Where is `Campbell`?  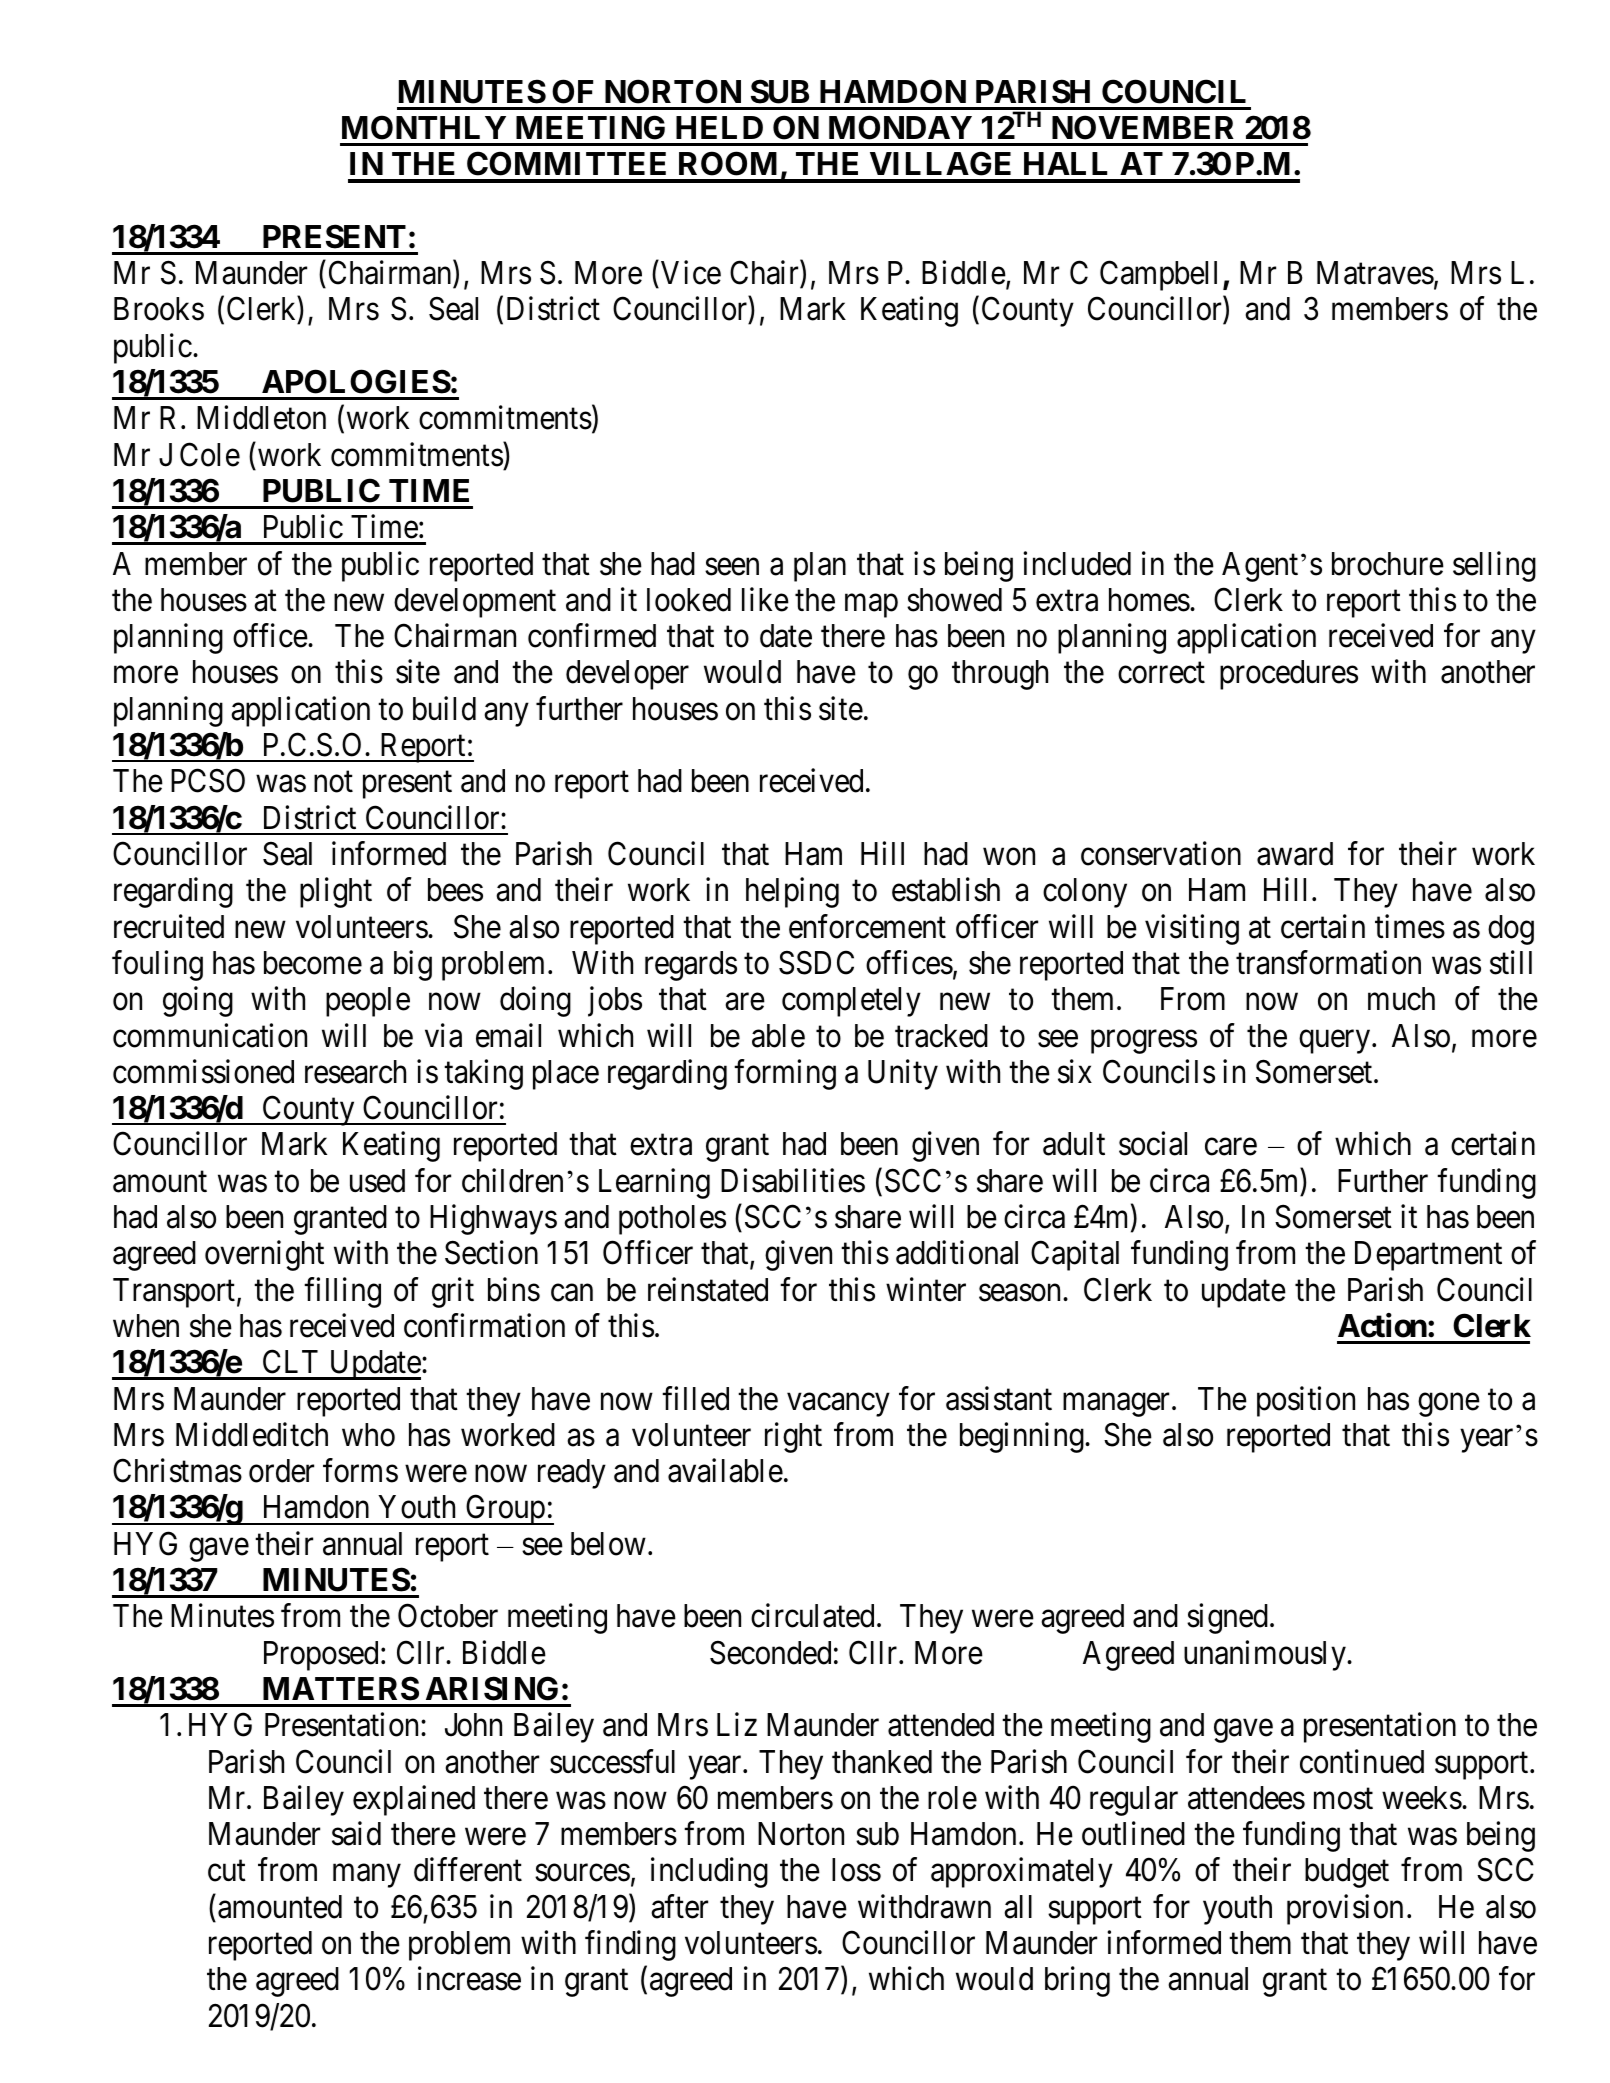
Campbell is located at coordinates (1158, 276).
